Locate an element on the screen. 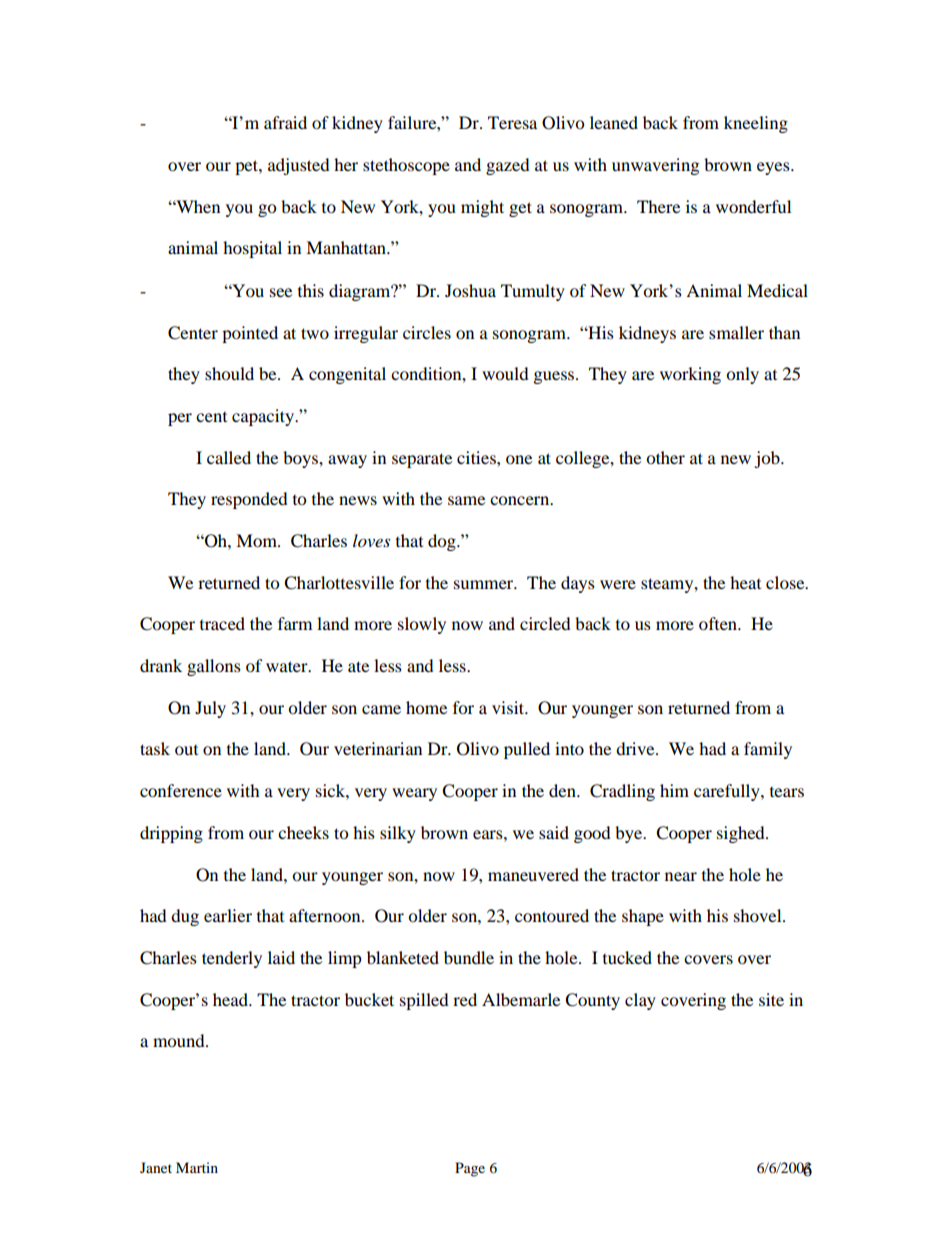  often is located at coordinates (719, 623).
